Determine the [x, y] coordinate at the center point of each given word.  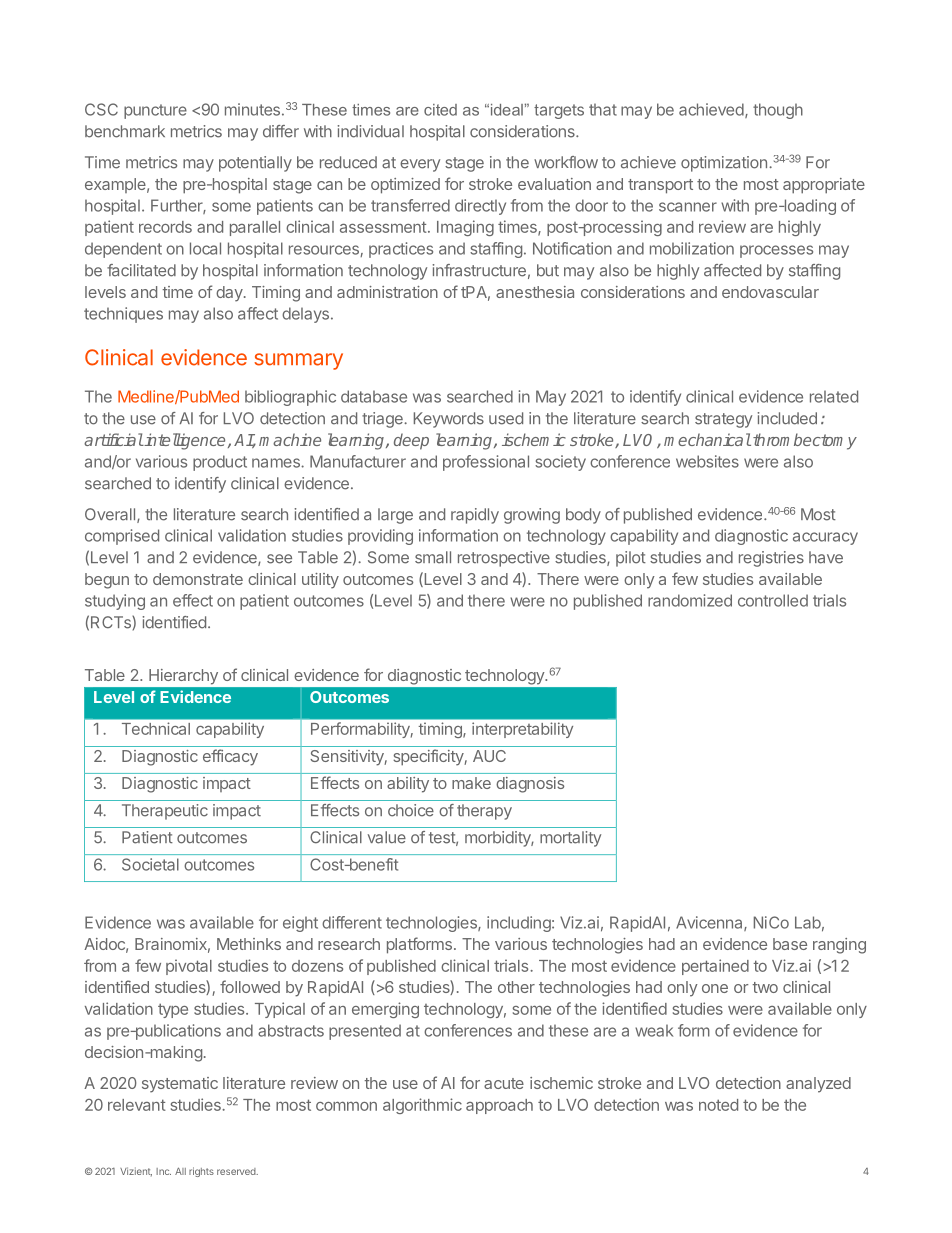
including [520, 924]
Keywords [449, 420]
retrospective [504, 559]
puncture [155, 111]
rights [201, 1172]
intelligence [184, 441]
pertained [715, 967]
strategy [723, 420]
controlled [773, 600]
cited [440, 110]
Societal [150, 864]
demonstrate [198, 579]
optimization [724, 164]
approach [499, 1106]
